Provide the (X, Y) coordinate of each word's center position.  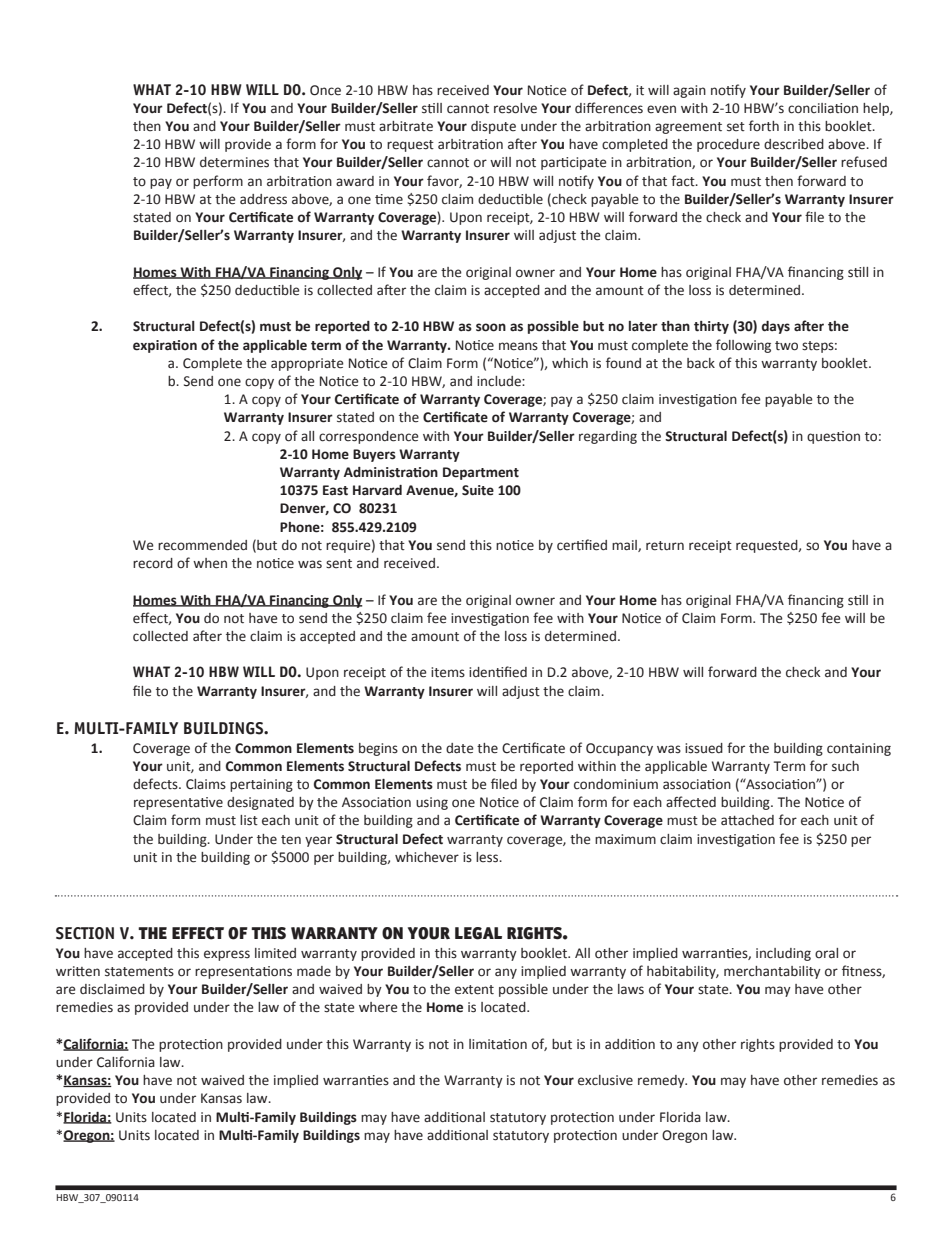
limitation (498, 1044)
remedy (662, 1081)
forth (764, 126)
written (78, 971)
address (263, 199)
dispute (493, 127)
